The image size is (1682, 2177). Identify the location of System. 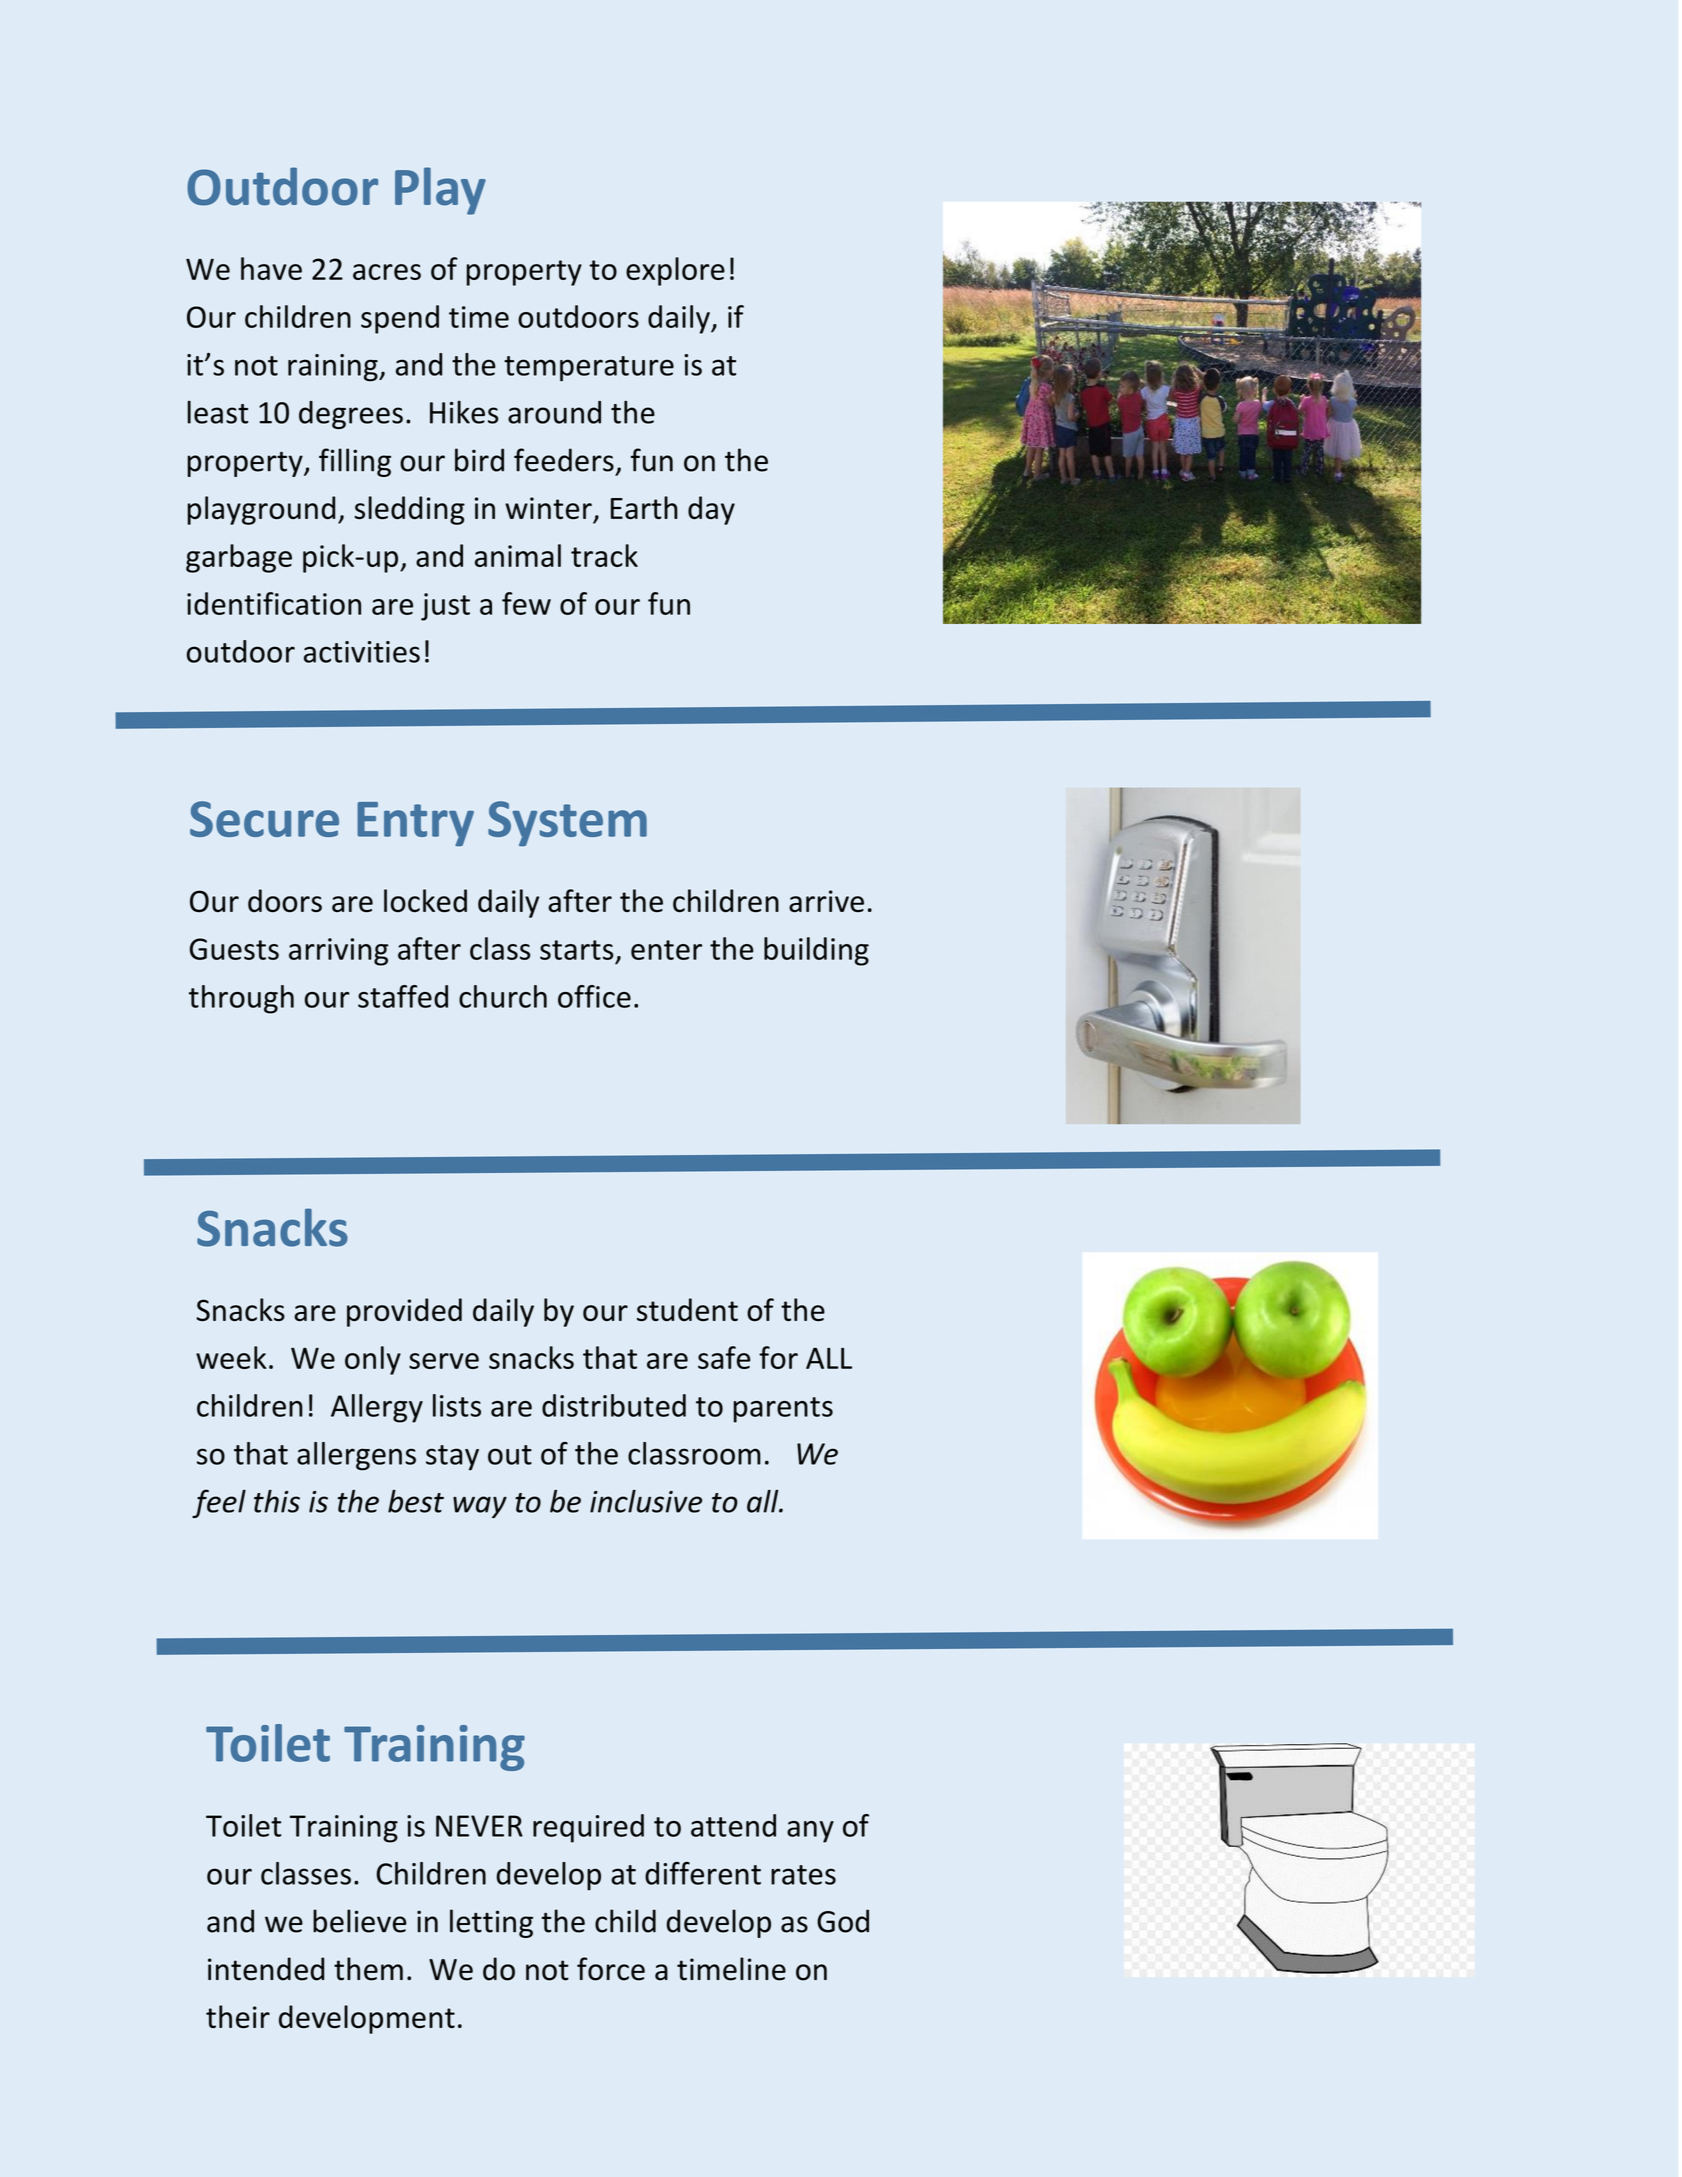
(567, 823).
